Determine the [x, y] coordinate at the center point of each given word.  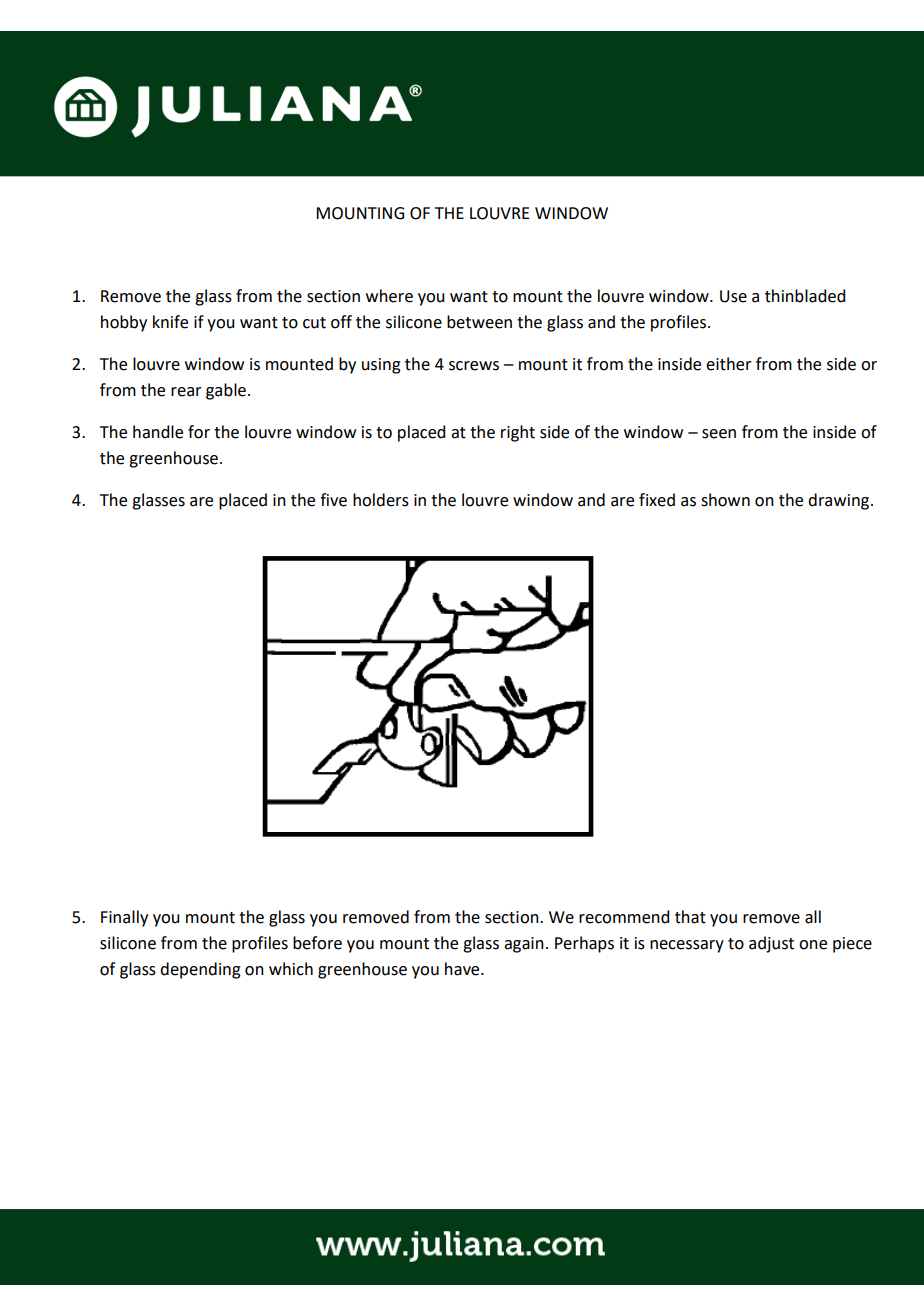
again [524, 945]
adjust [771, 944]
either [729, 364]
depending [200, 970]
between [479, 322]
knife [170, 322]
